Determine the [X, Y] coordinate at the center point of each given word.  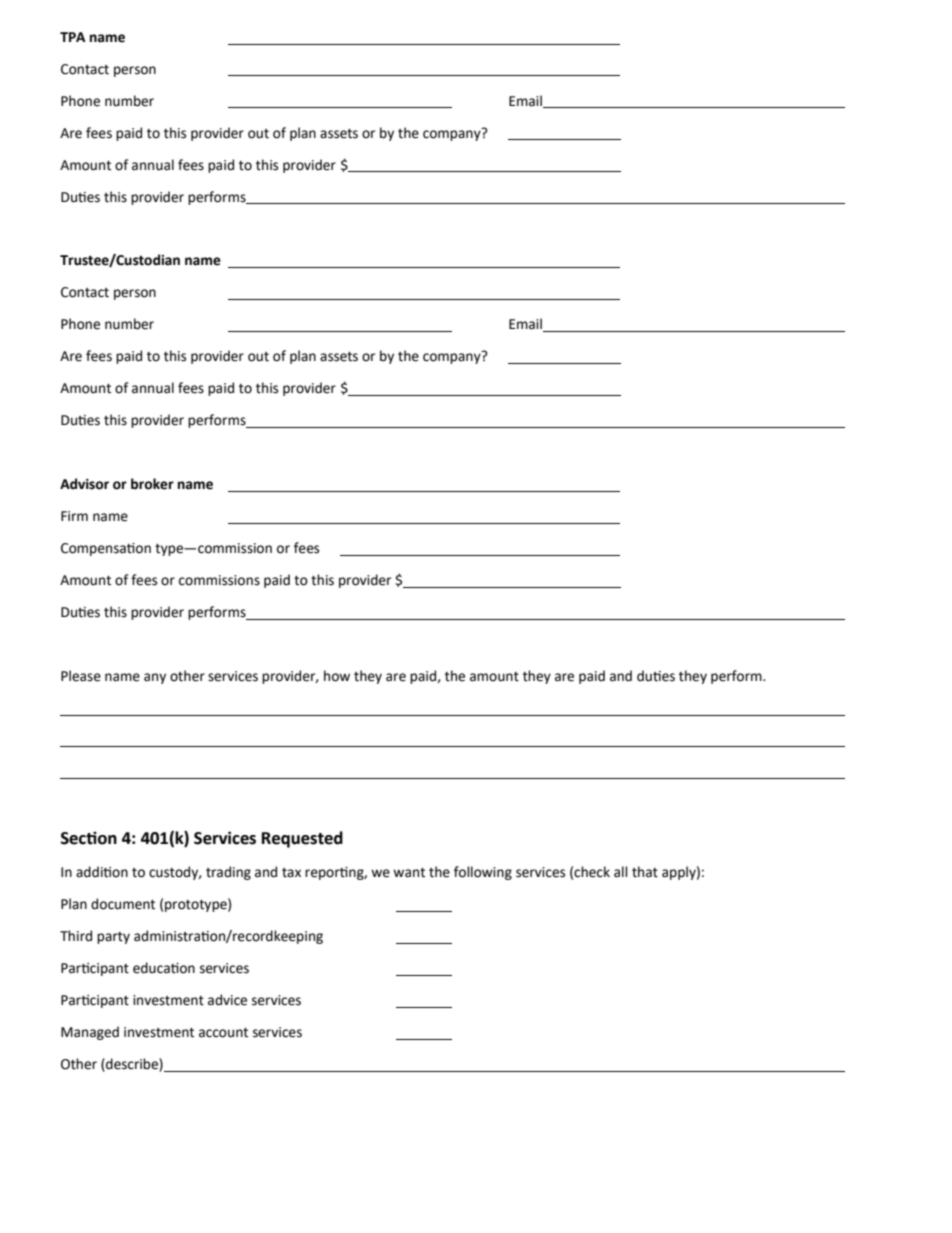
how [337, 676]
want [409, 873]
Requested [302, 839]
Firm [74, 516]
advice [227, 1000]
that [645, 872]
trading [228, 873]
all [621, 872]
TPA [73, 37]
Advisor [84, 484]
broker [152, 484]
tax [291, 873]
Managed [90, 1033]
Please [81, 676]
